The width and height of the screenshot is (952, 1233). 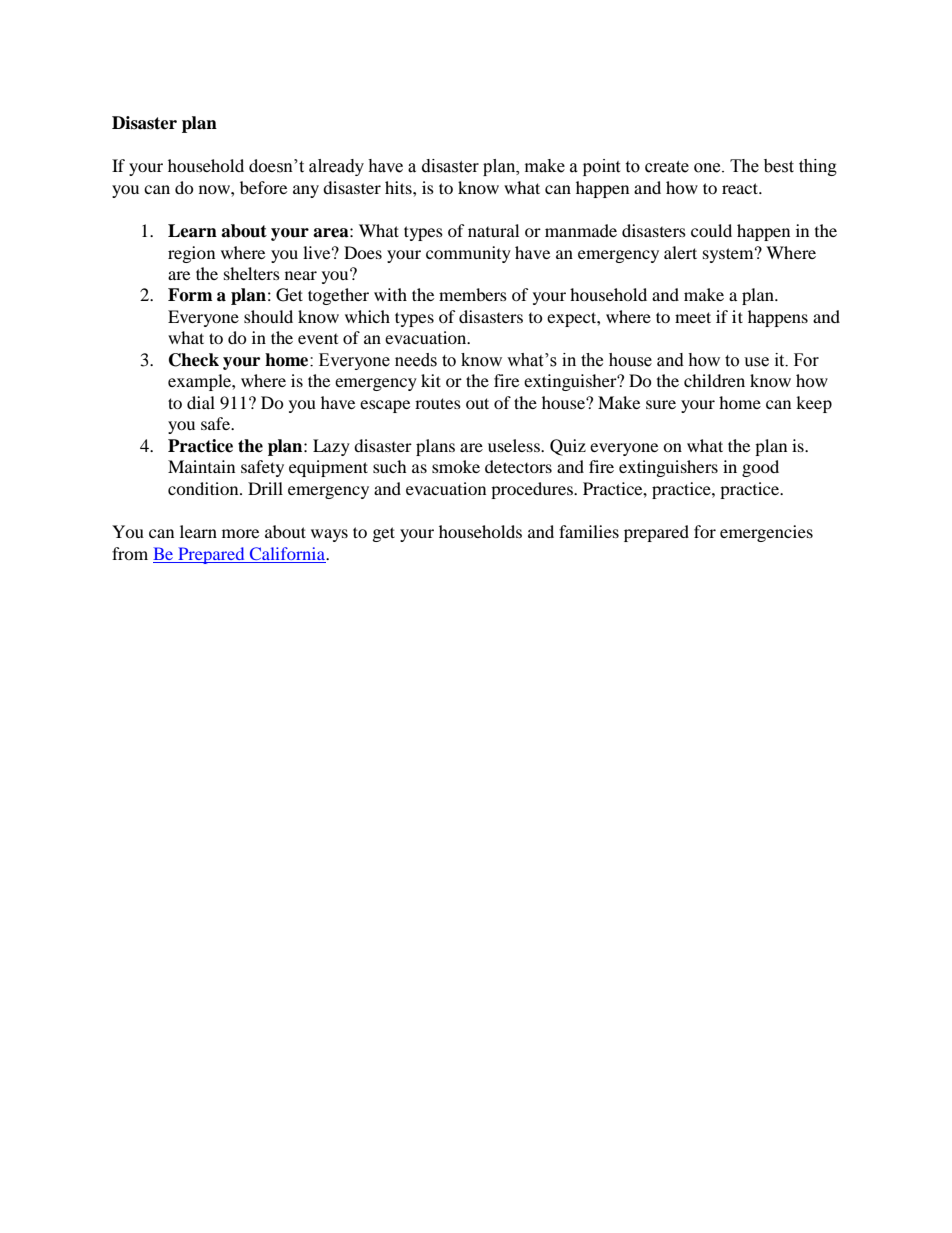 I want to click on dial, so click(x=201, y=402).
